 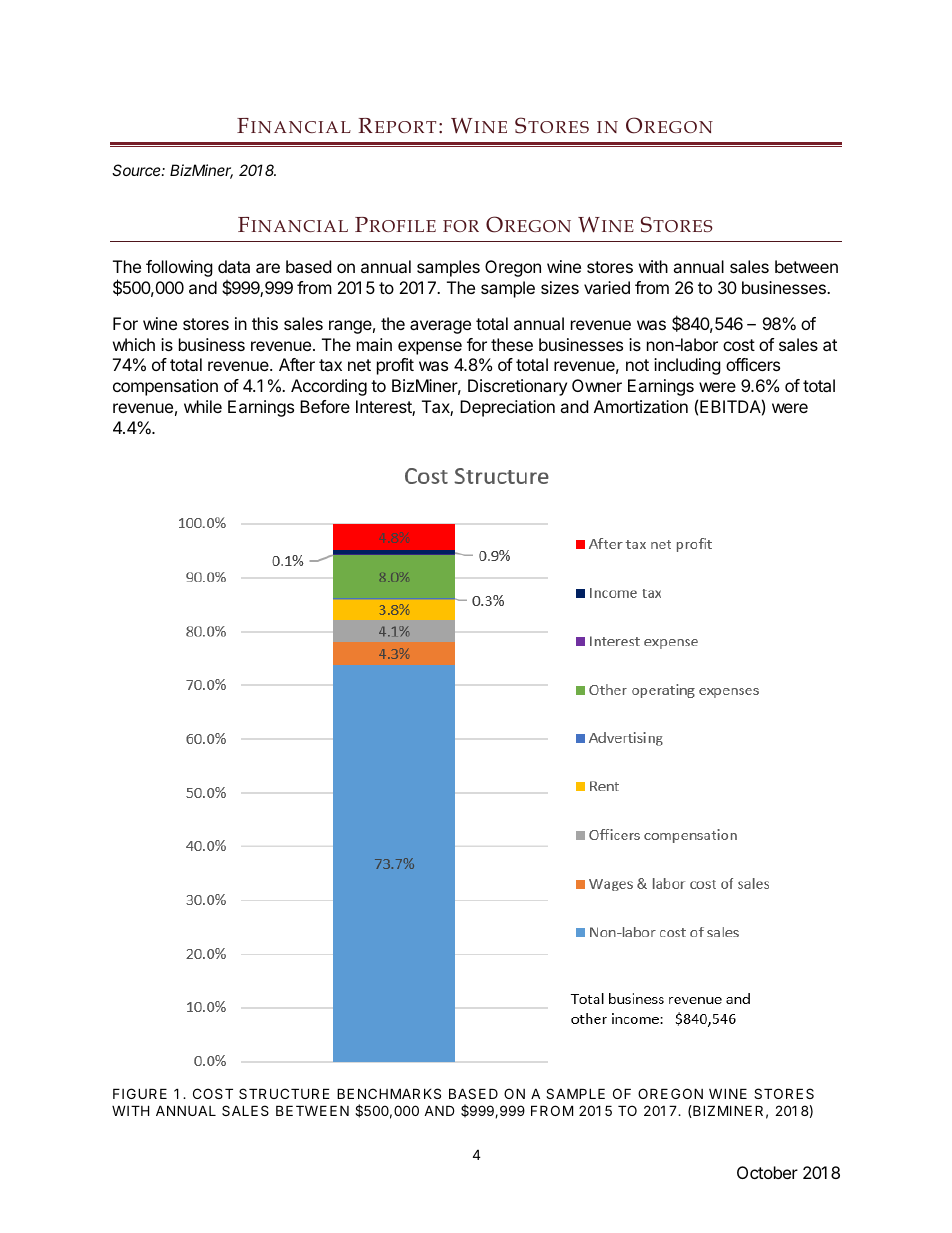 What do you see at coordinates (607, 287) in the document?
I see `varied` at bounding box center [607, 287].
